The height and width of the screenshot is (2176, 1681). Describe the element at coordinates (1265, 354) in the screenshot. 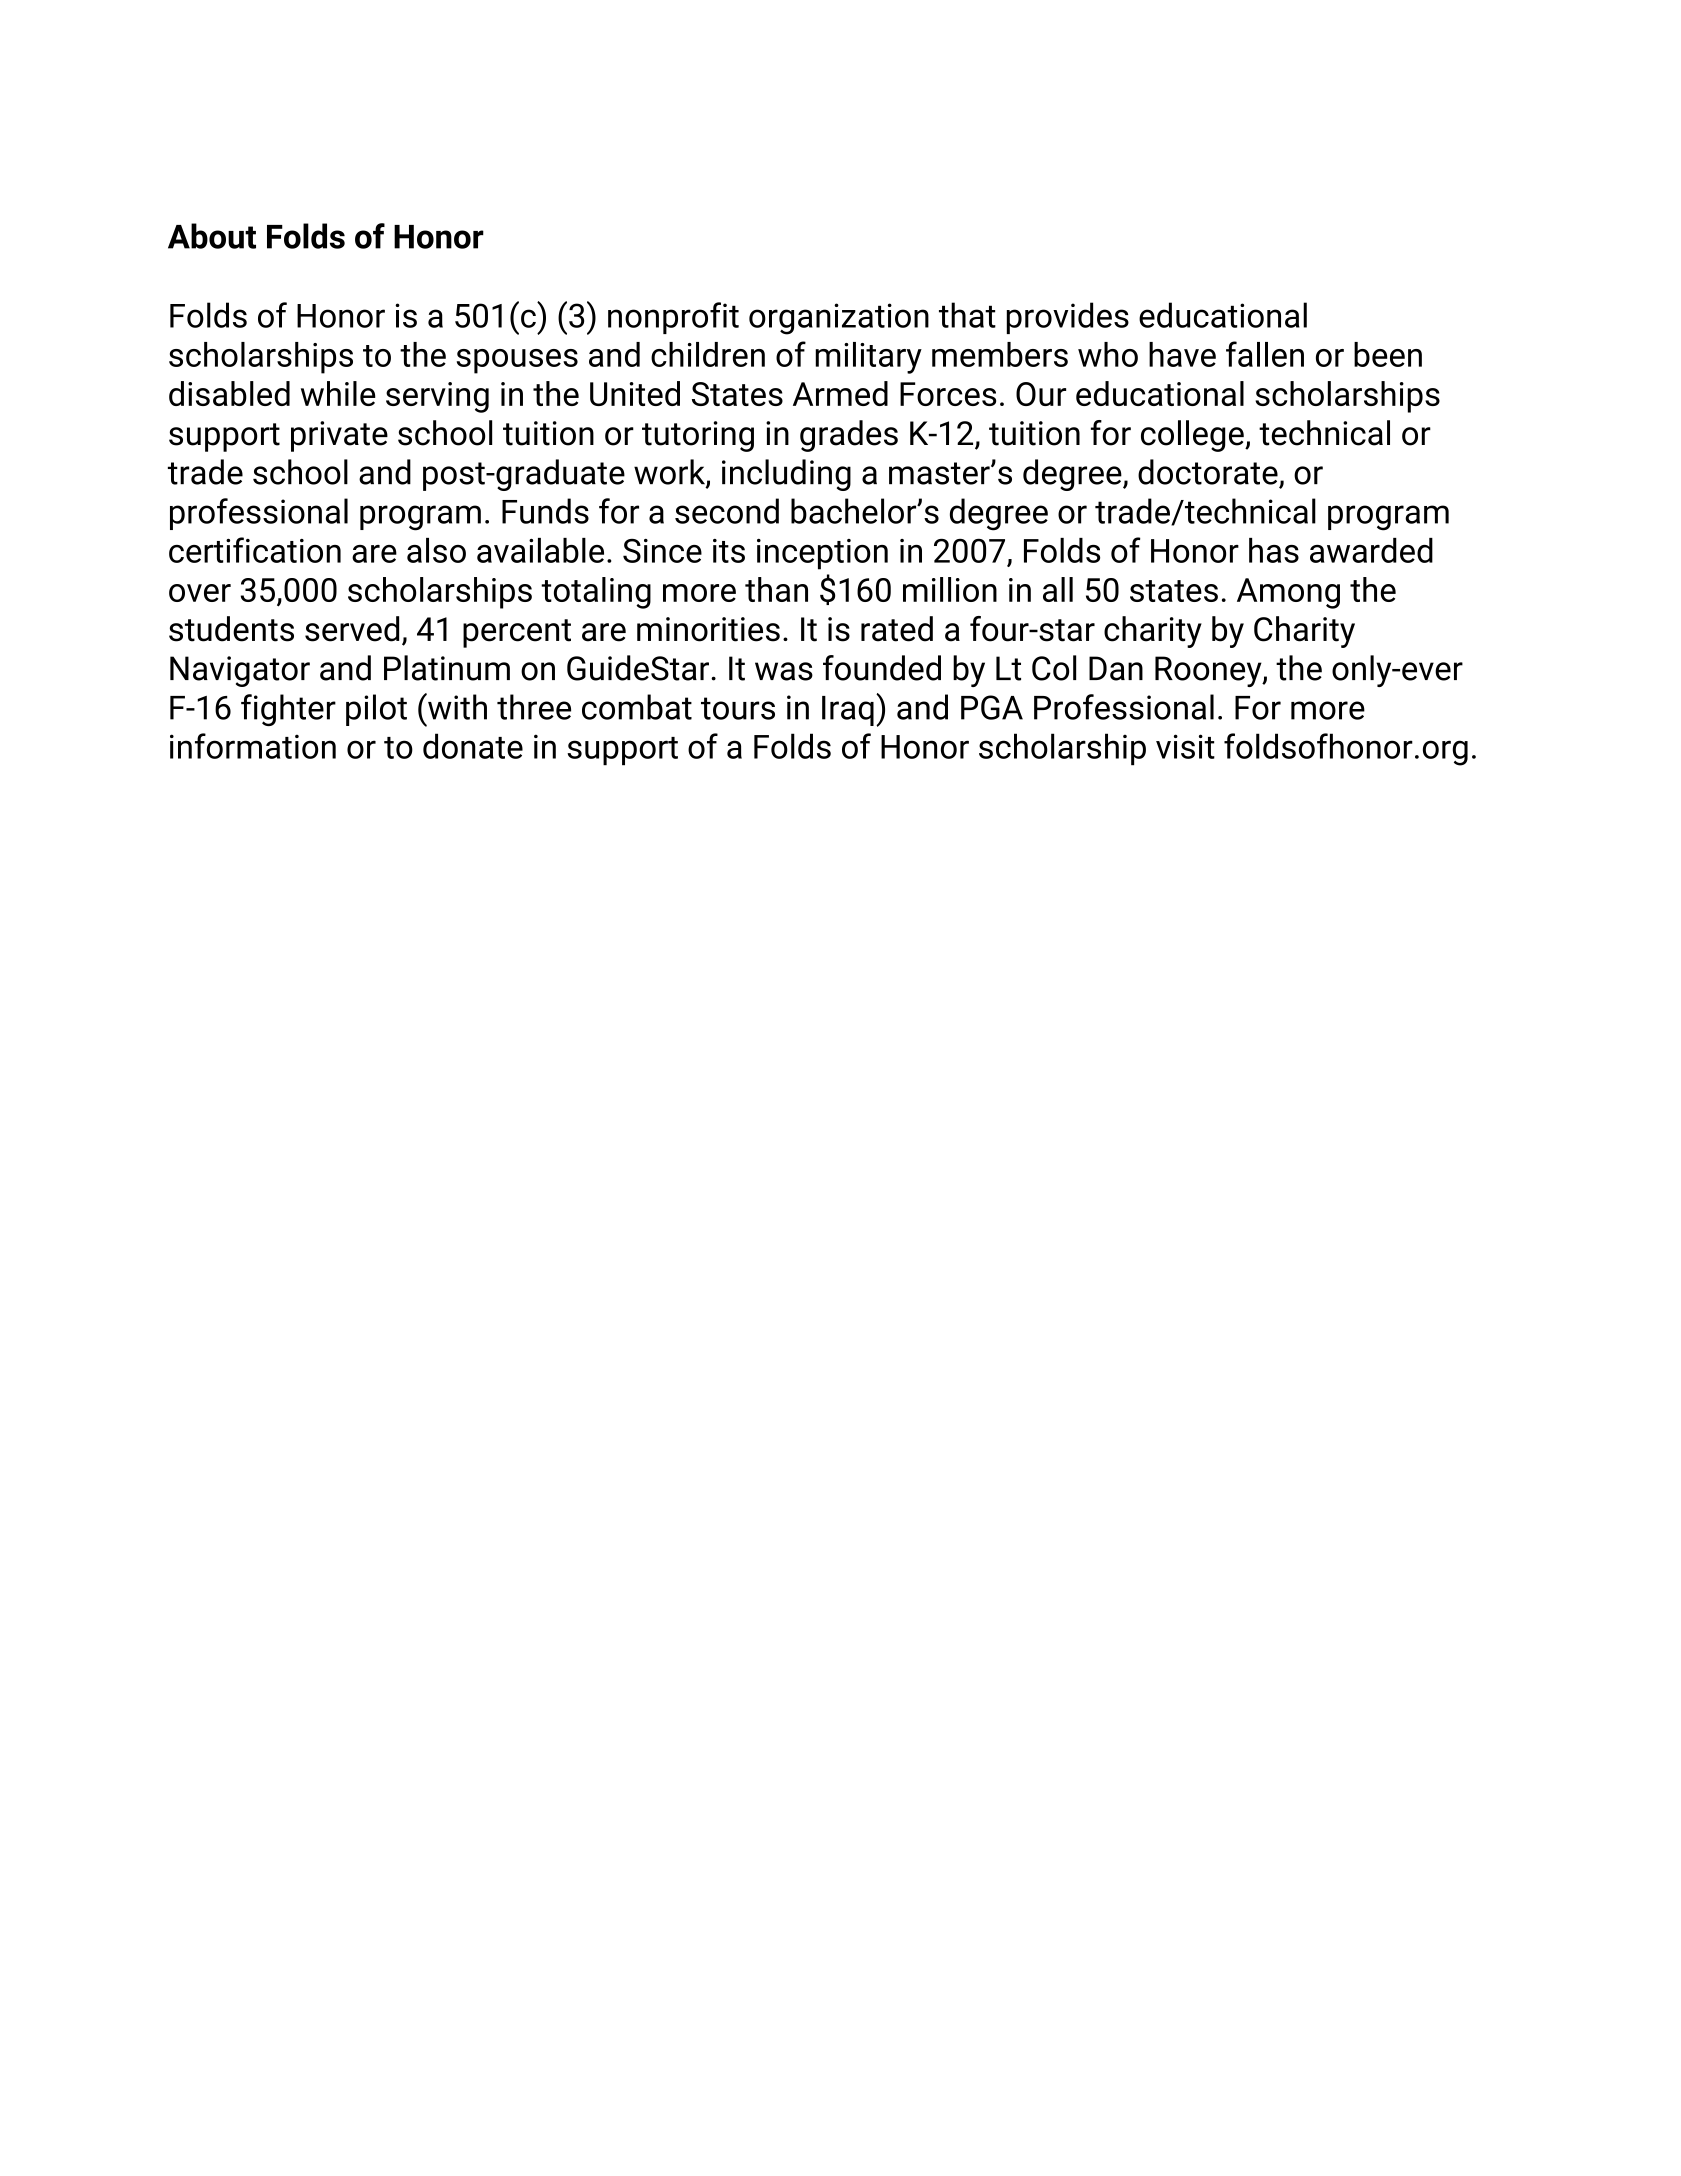

I see `fallen` at that location.
